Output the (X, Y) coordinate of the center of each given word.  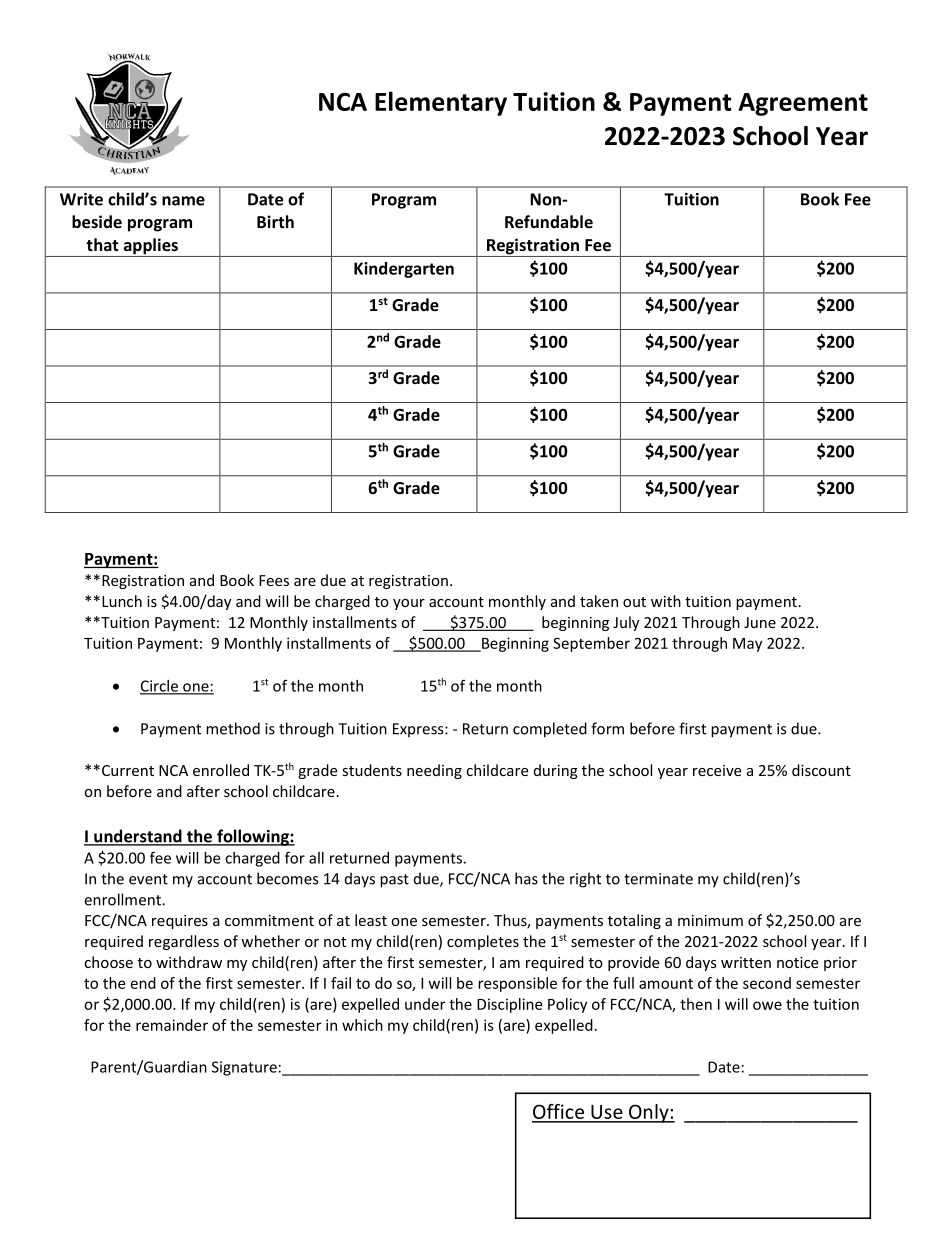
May (747, 645)
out (634, 602)
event (148, 879)
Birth (275, 221)
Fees (274, 580)
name (183, 201)
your (409, 604)
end (143, 983)
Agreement (803, 104)
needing (434, 771)
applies (150, 247)
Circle (160, 687)
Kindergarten (404, 270)
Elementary (441, 103)
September (591, 644)
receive (717, 770)
